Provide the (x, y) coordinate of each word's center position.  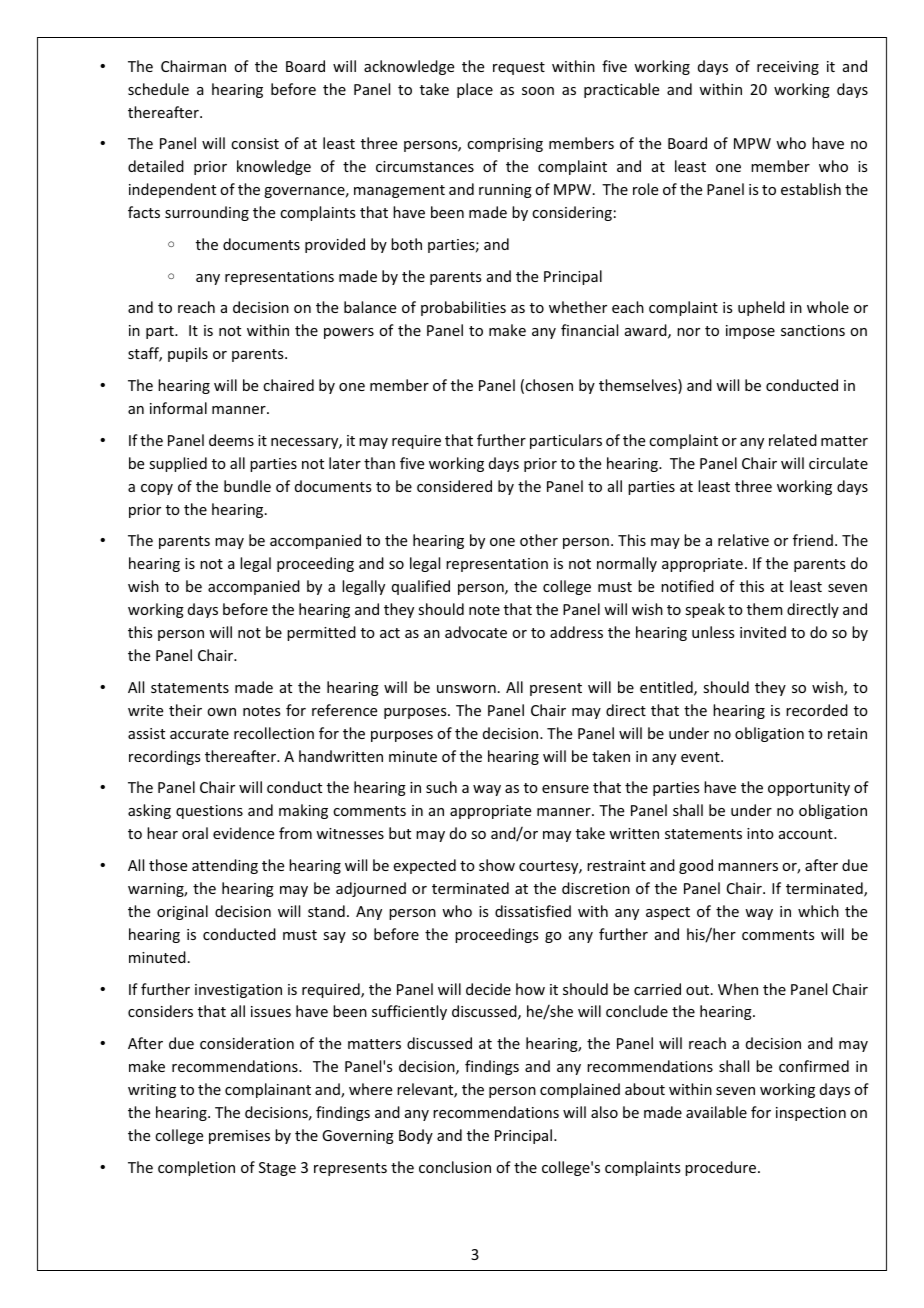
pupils (188, 354)
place (475, 90)
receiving (788, 68)
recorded (817, 710)
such (441, 787)
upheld (761, 308)
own (221, 712)
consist (255, 143)
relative (743, 540)
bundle (247, 486)
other (539, 540)
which (818, 911)
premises (239, 1137)
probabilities (463, 308)
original (182, 912)
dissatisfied (533, 911)
